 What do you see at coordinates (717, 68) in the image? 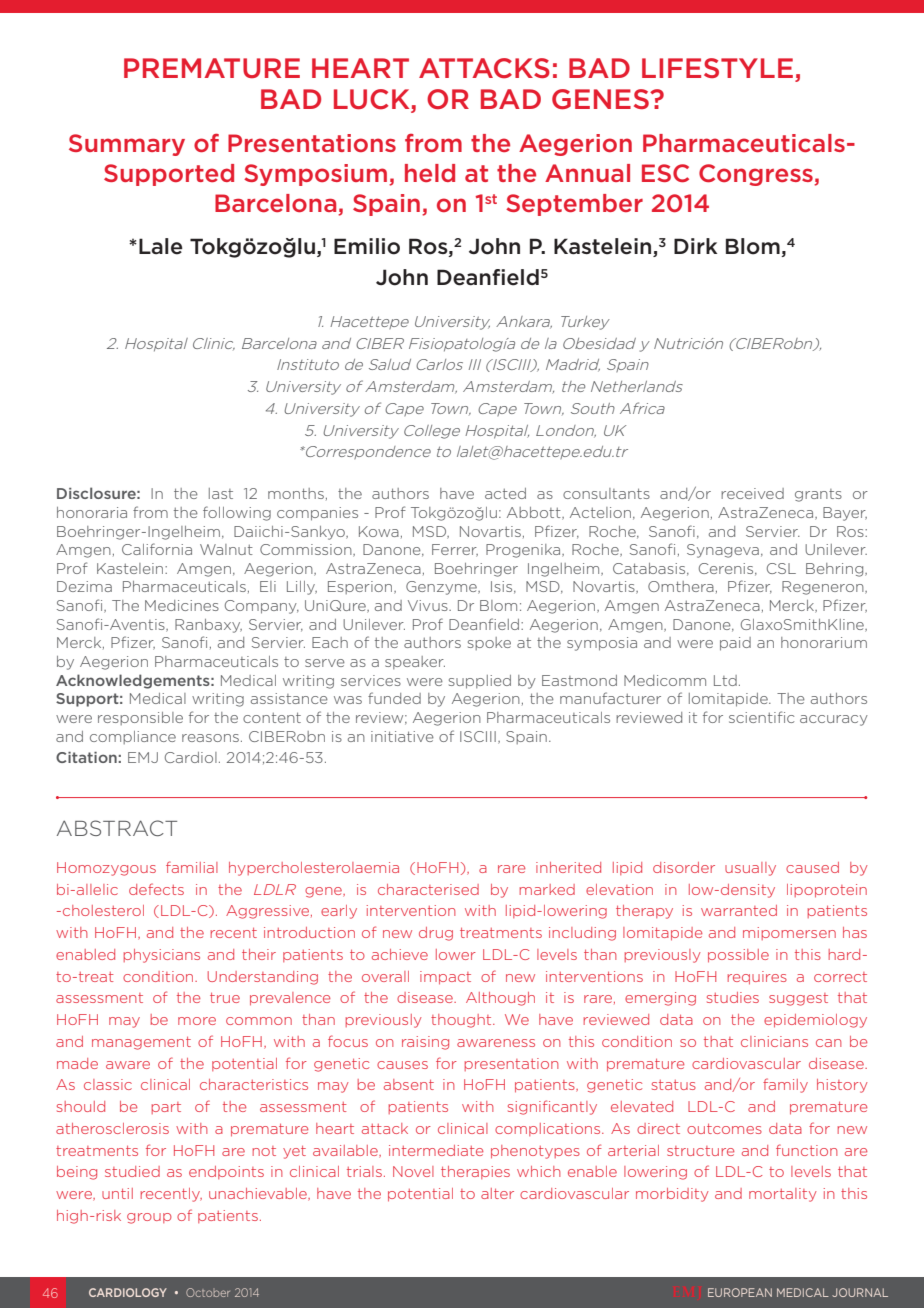
I see `LIFESTYLE` at bounding box center [717, 68].
